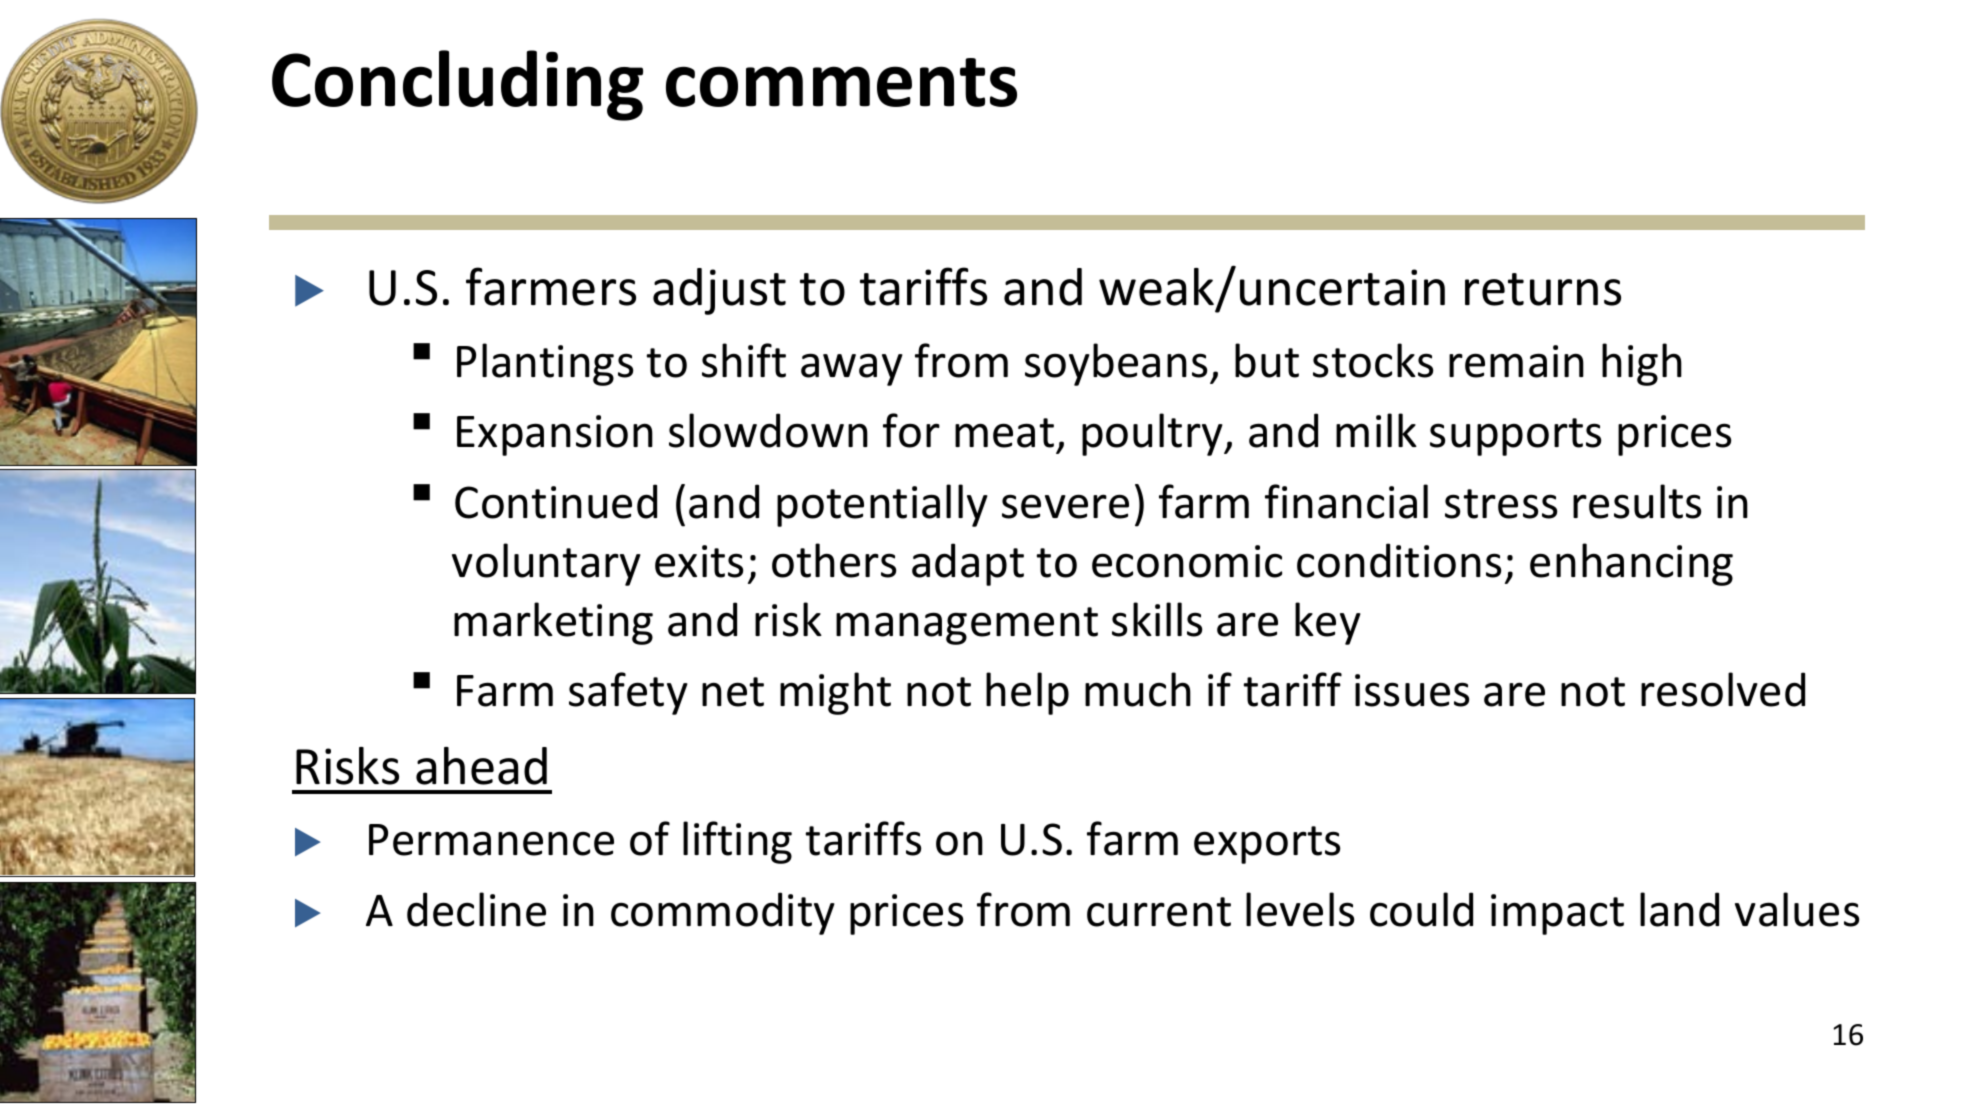 The width and height of the screenshot is (1963, 1104). What do you see at coordinates (841, 82) in the screenshot?
I see `comments` at bounding box center [841, 82].
